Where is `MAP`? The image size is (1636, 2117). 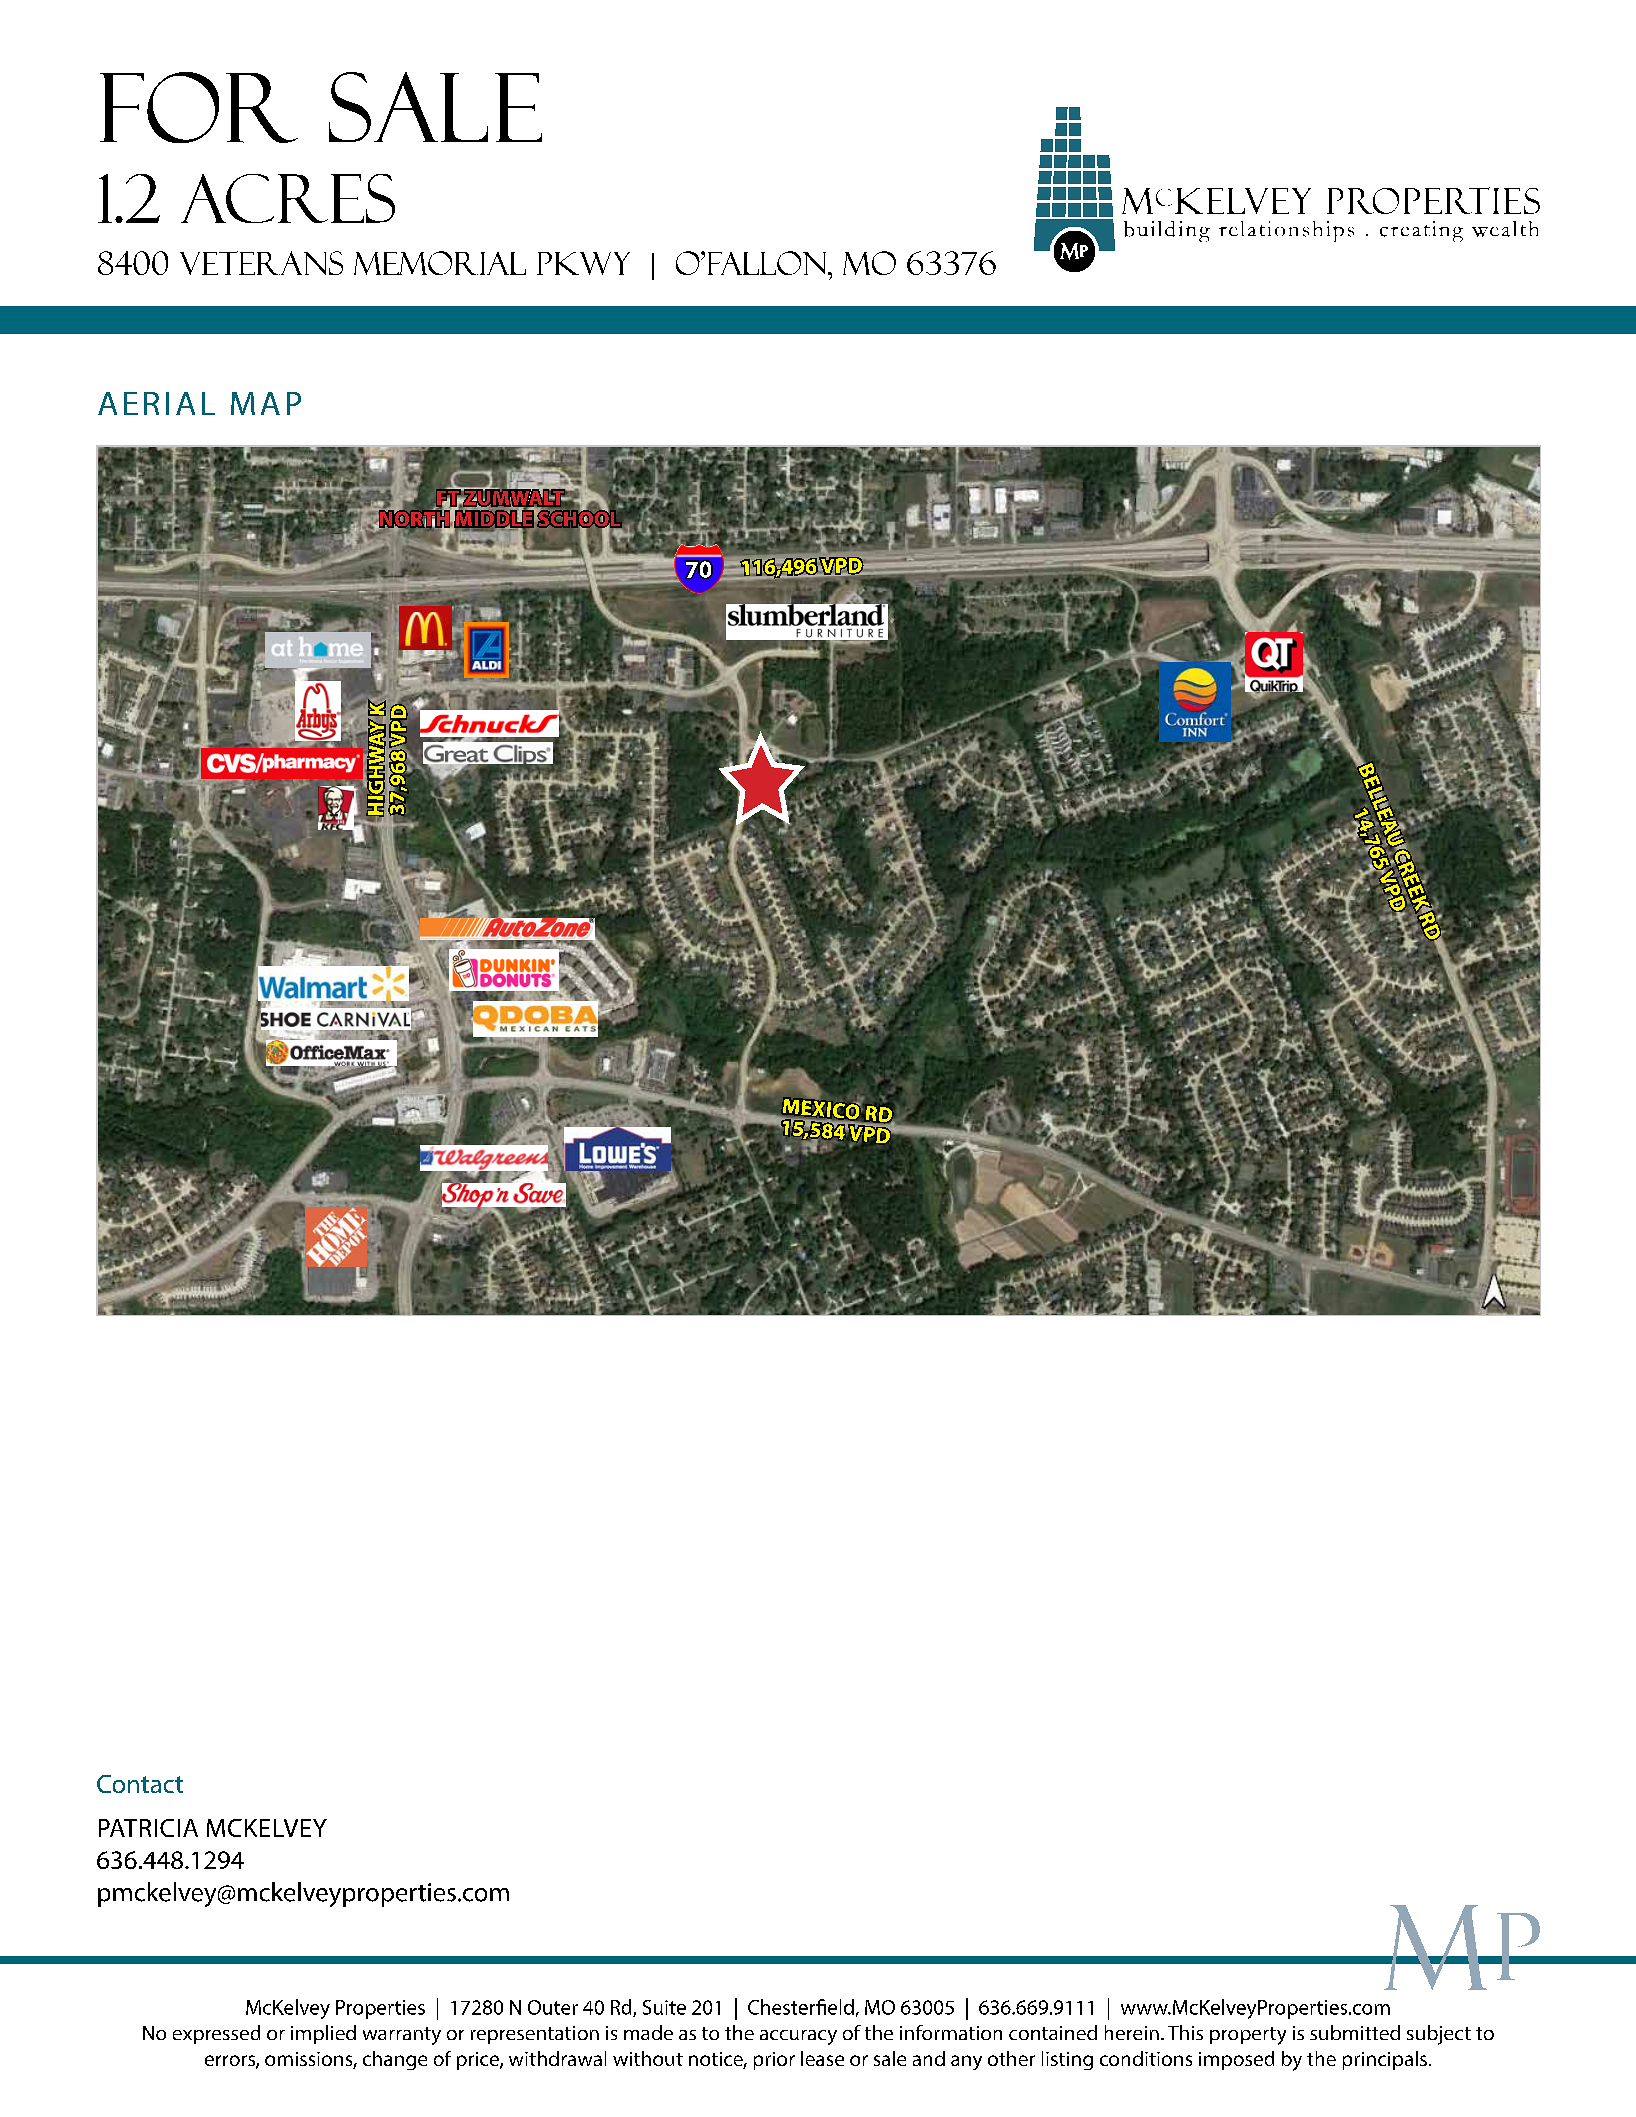
MAP is located at coordinates (266, 403).
